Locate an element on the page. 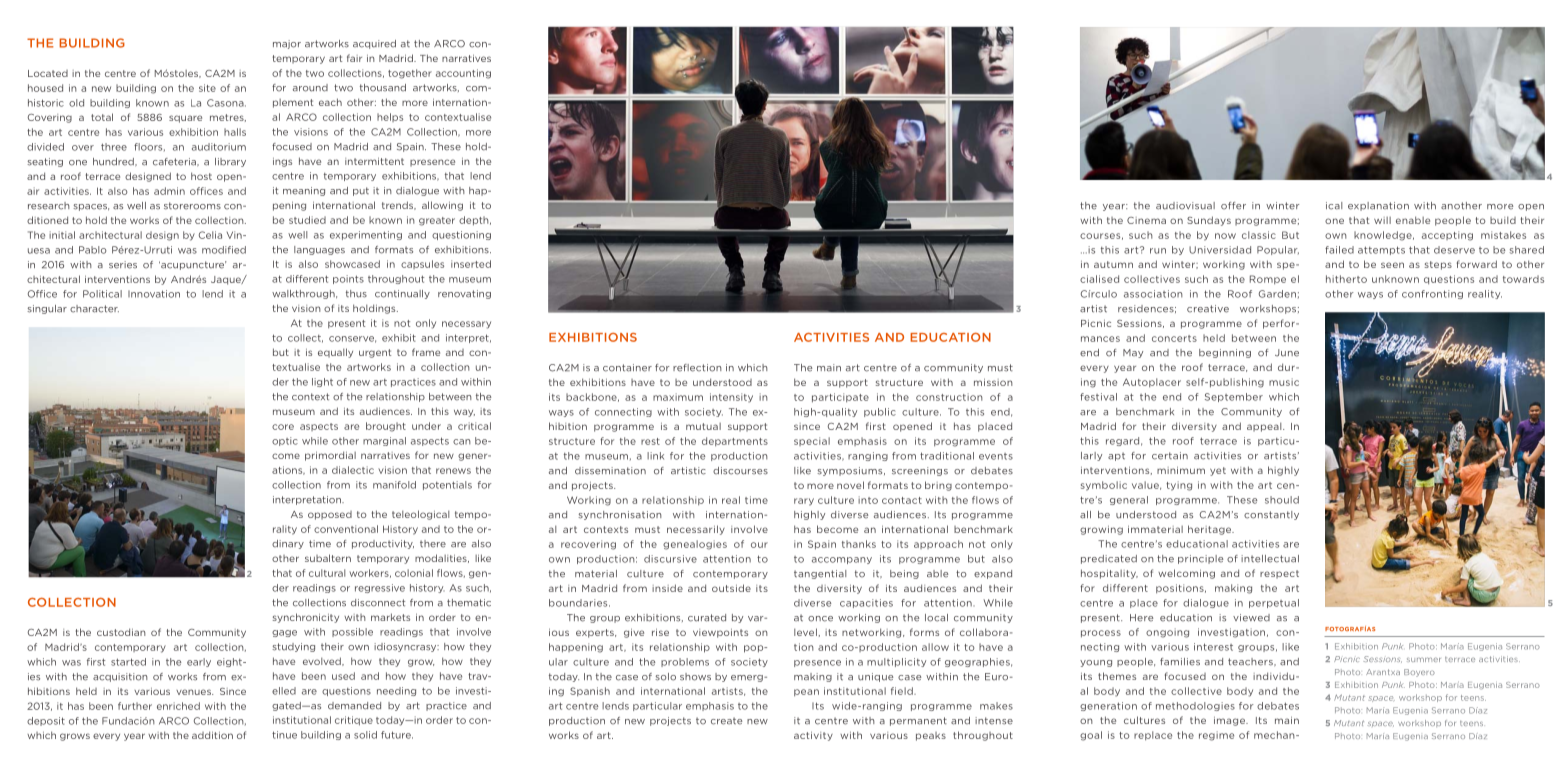  subaltern is located at coordinates (328, 558).
